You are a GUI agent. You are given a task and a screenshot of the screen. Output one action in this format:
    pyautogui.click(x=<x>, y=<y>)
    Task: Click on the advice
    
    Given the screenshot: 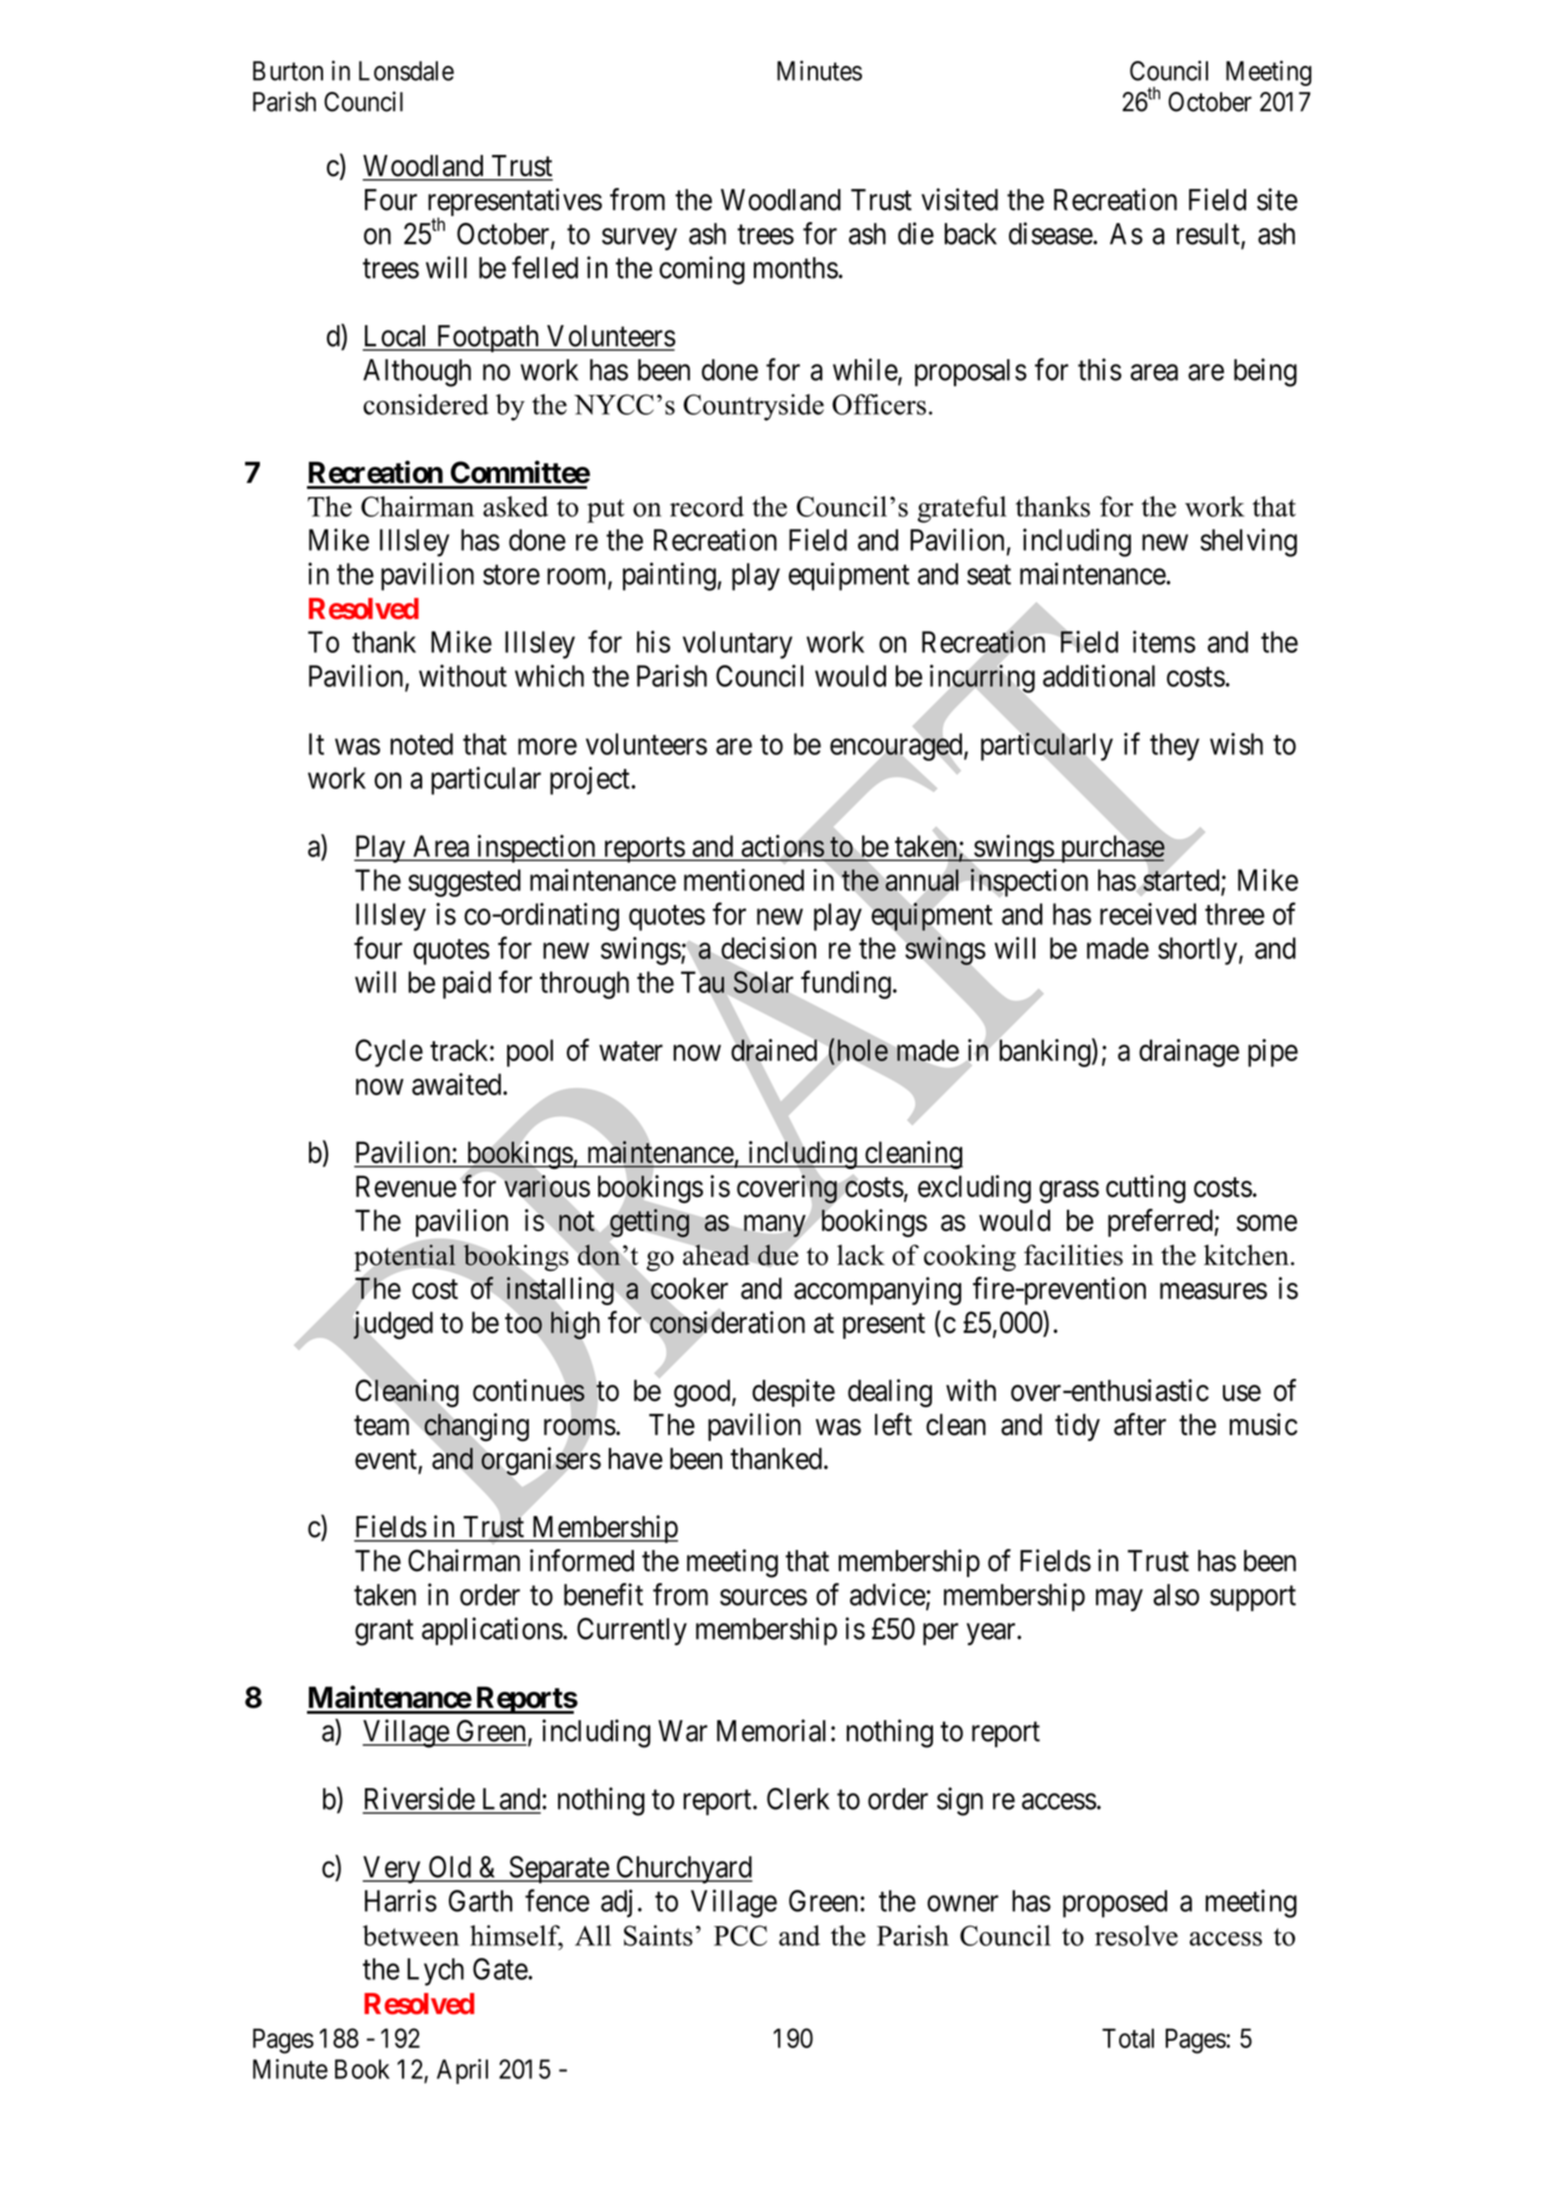 What is the action you would take?
    pyautogui.click(x=888, y=1594)
